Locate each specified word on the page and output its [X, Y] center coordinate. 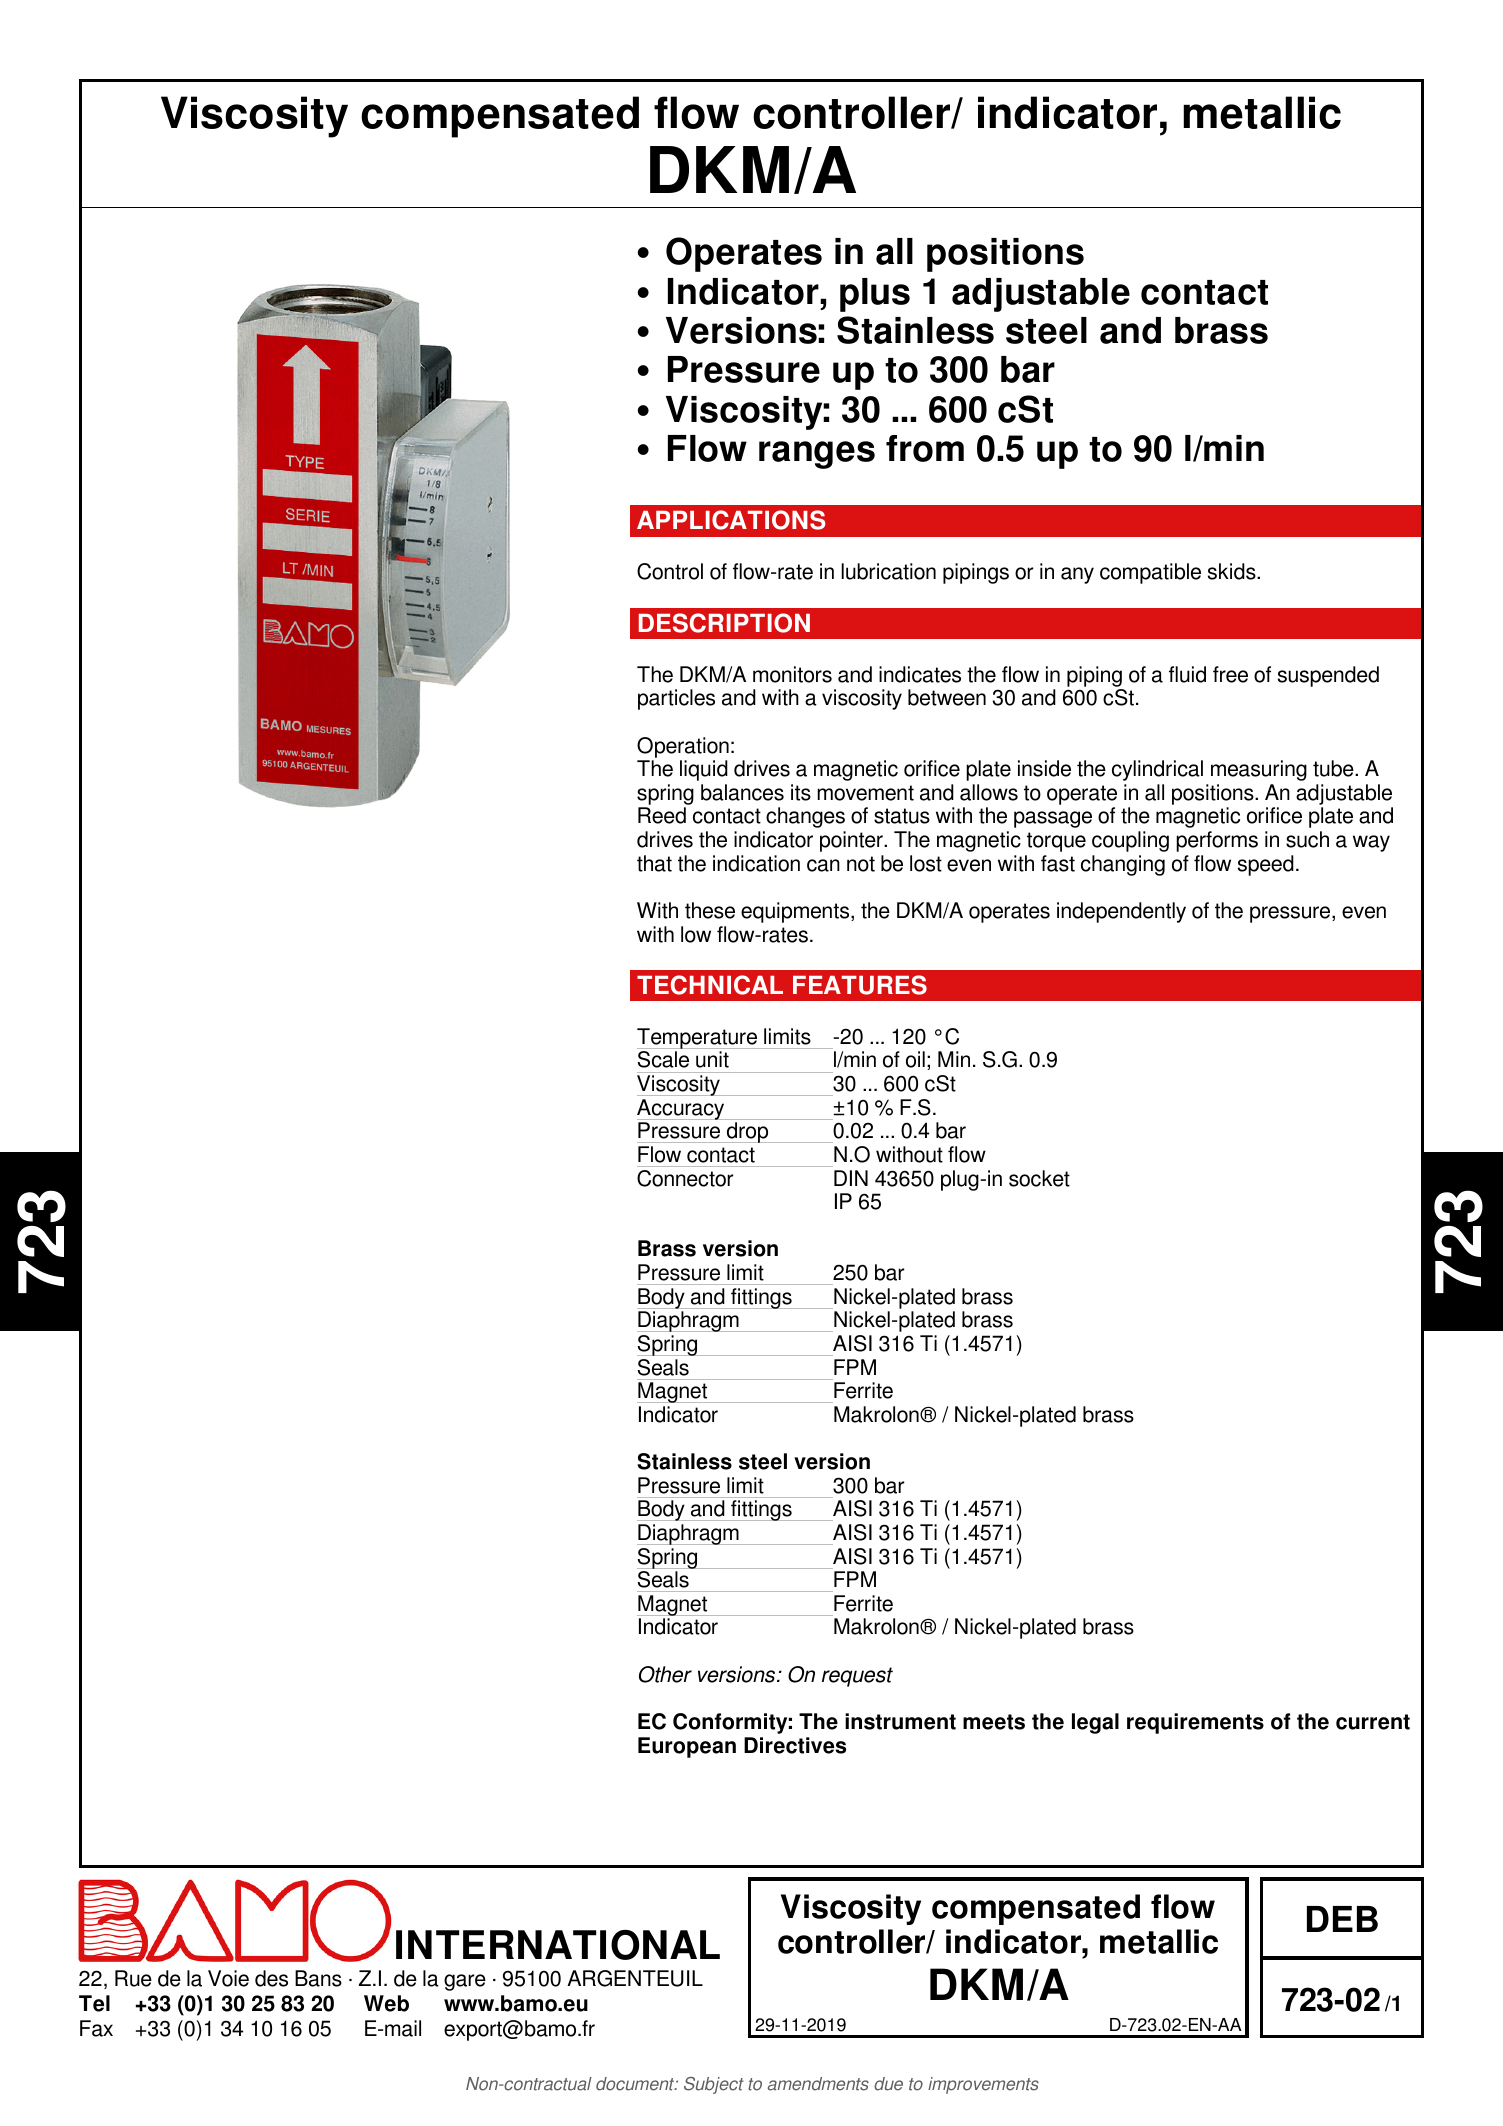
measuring [1259, 770]
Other [665, 1674]
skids [1233, 571]
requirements [1195, 1723]
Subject [714, 2085]
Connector [685, 1178]
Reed [662, 815]
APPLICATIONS [731, 520]
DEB [1342, 1919]
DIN [851, 1178]
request [857, 1677]
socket [1039, 1178]
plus [875, 295]
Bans [318, 1978]
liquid [704, 770]
